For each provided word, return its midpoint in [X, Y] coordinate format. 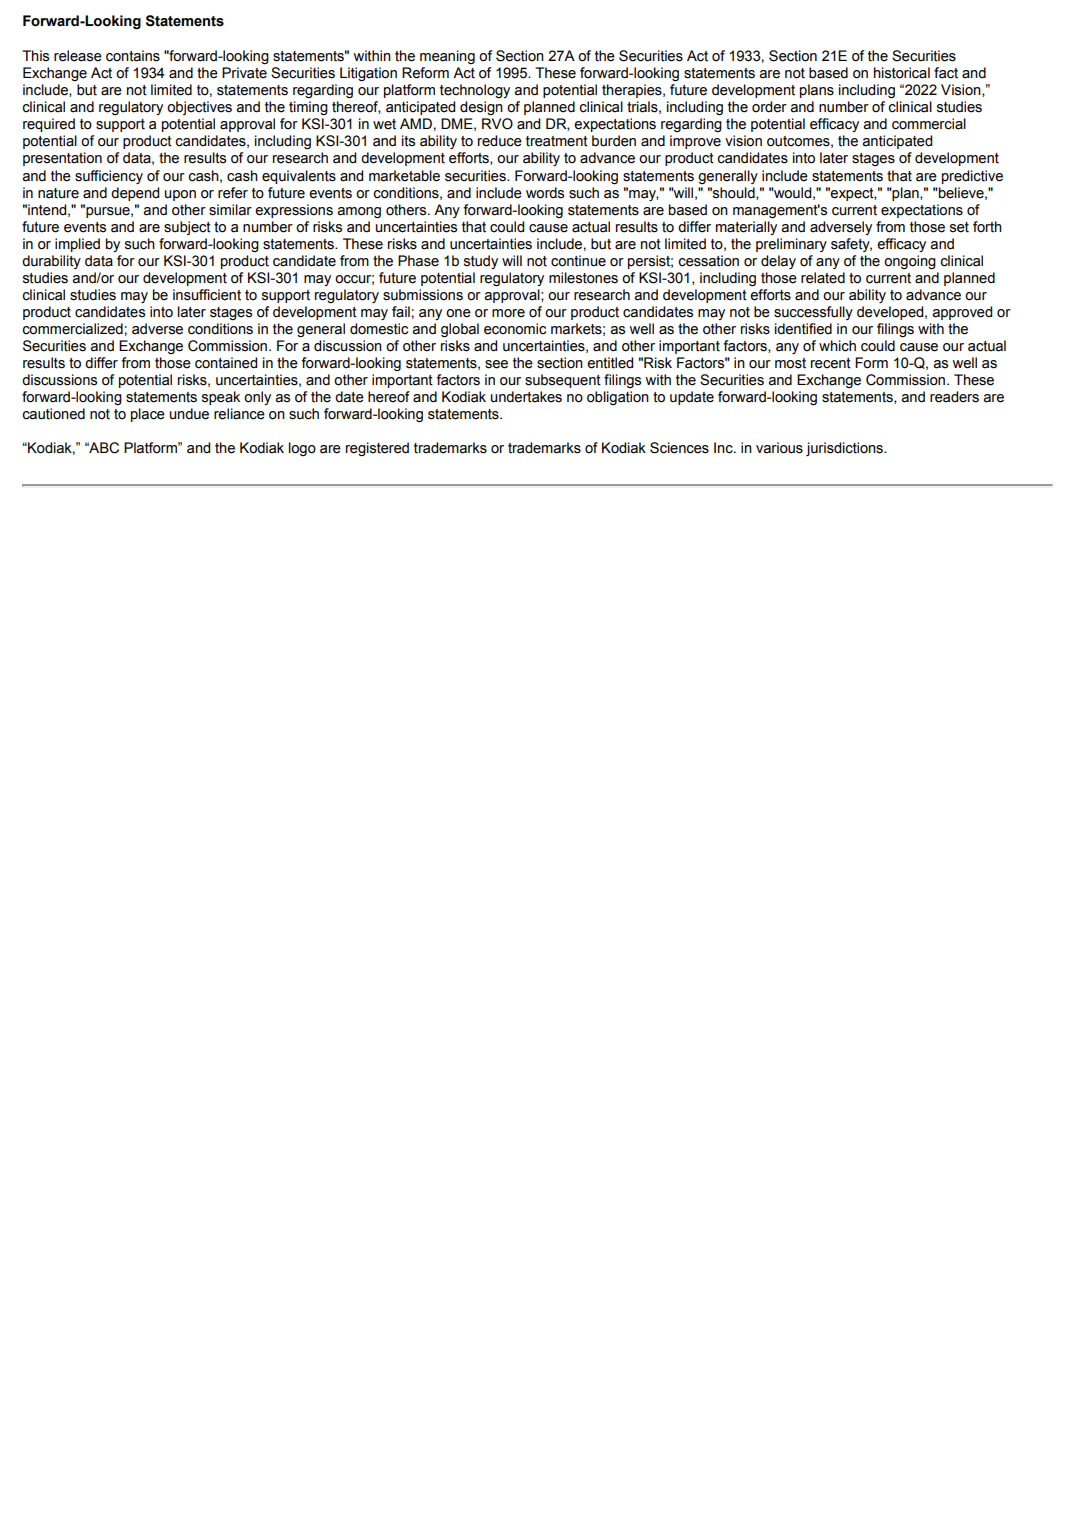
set [959, 227]
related [823, 278]
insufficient [207, 295]
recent [831, 363]
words [545, 193]
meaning [447, 57]
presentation [62, 159]
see [496, 364]
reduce [500, 141]
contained [226, 363]
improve [695, 142]
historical [902, 73]
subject [187, 228]
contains [133, 56]
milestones [583, 278]
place [148, 415]
